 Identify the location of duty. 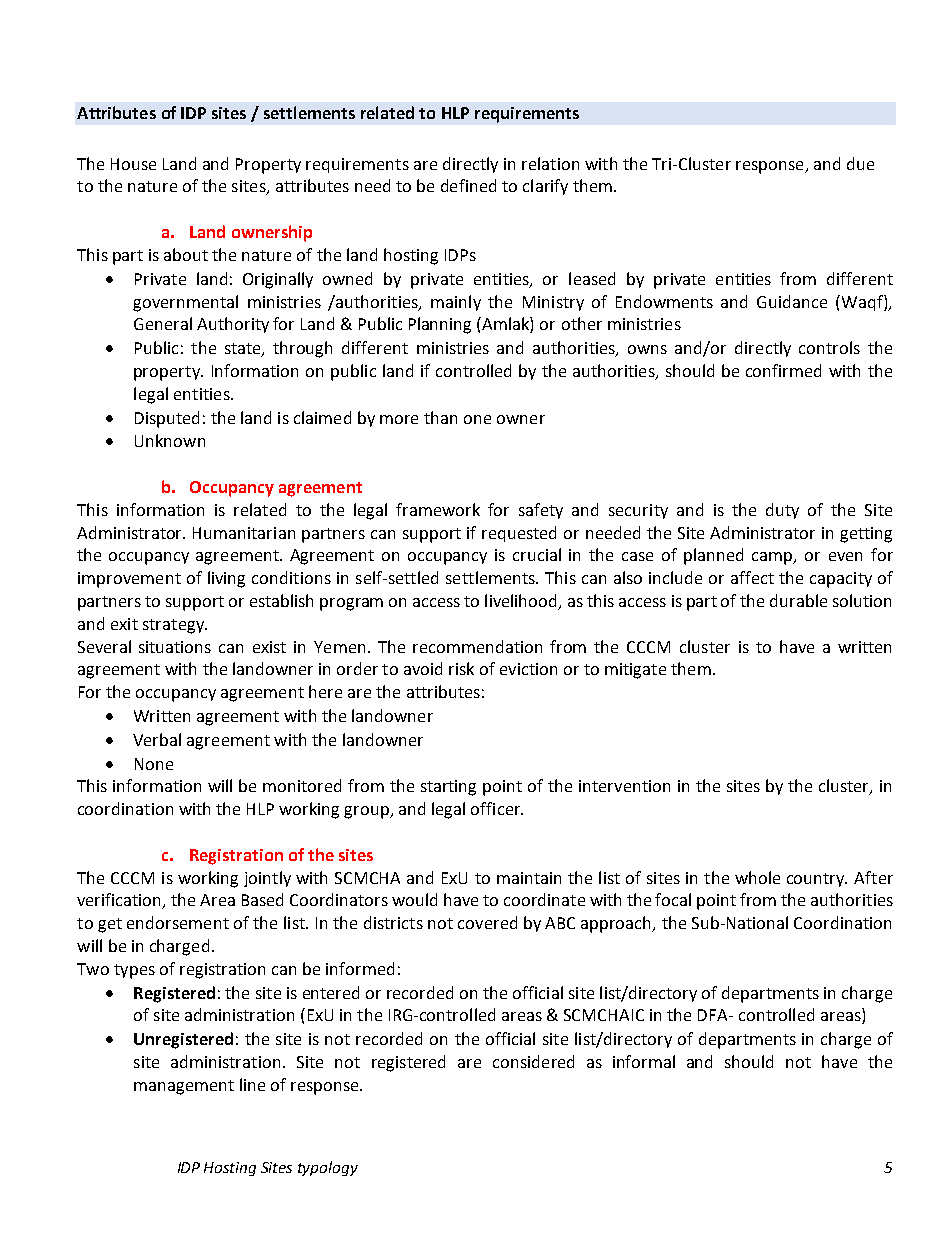
(782, 511).
